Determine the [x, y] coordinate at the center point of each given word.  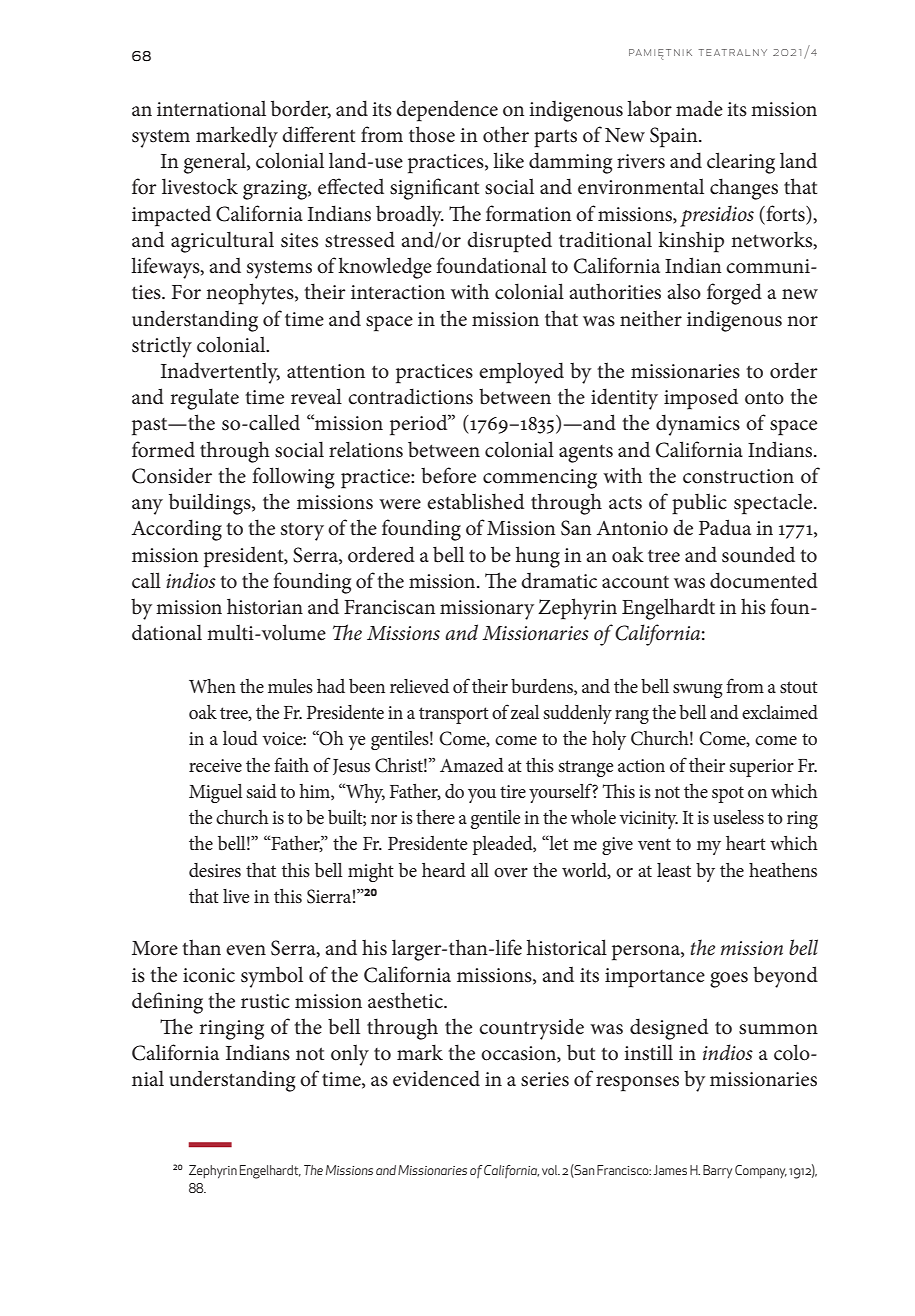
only [350, 1055]
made [699, 108]
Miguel [216, 793]
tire [513, 791]
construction [738, 476]
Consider [172, 475]
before [448, 475]
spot [728, 795]
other [506, 134]
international [211, 109]
